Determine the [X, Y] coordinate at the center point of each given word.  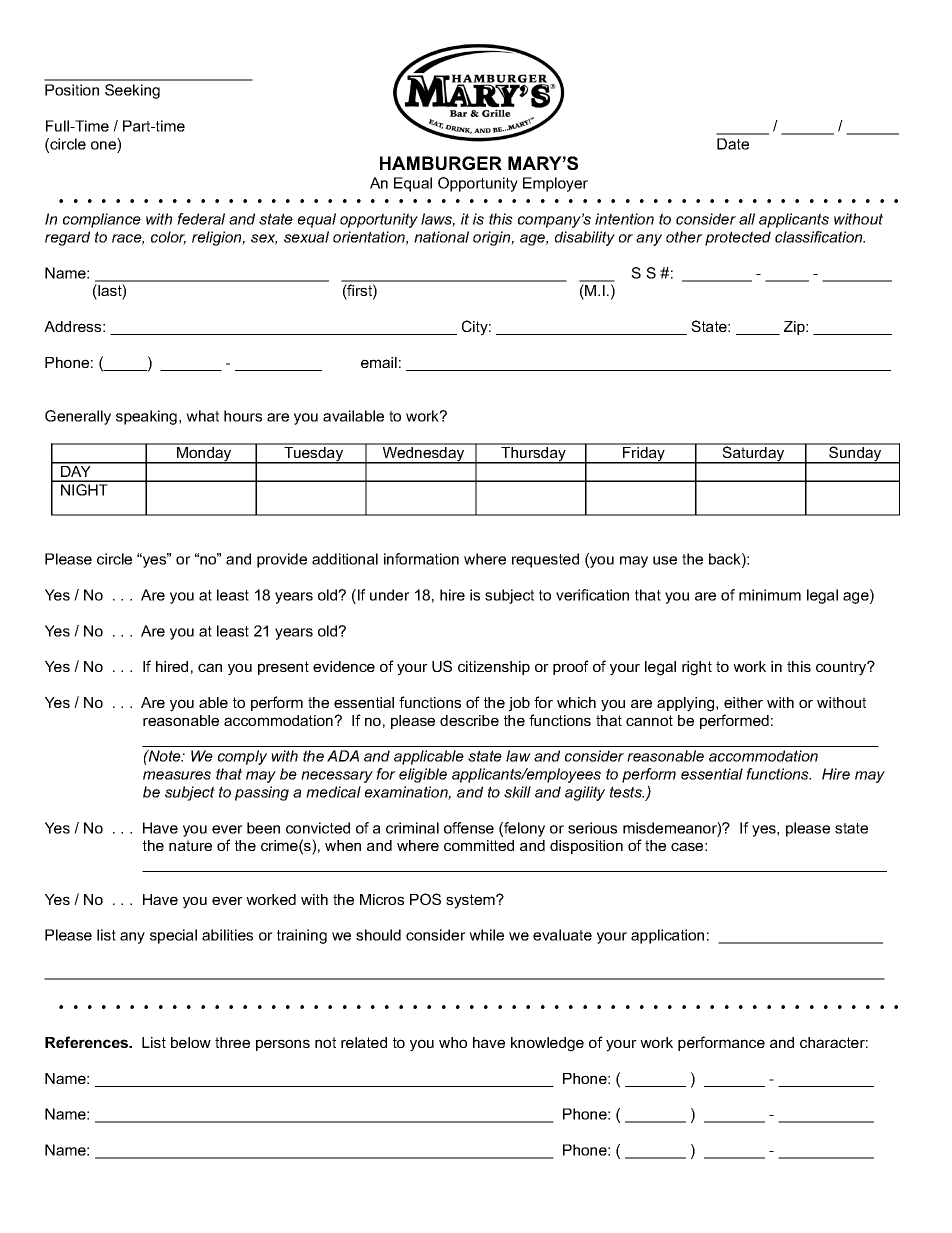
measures [177, 775]
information [421, 559]
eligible [423, 775]
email [379, 362]
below [191, 1042]
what [202, 416]
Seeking [132, 91]
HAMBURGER [441, 163]
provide [282, 560]
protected [738, 238]
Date [733, 144]
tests [627, 792]
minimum [770, 595]
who [453, 1042]
